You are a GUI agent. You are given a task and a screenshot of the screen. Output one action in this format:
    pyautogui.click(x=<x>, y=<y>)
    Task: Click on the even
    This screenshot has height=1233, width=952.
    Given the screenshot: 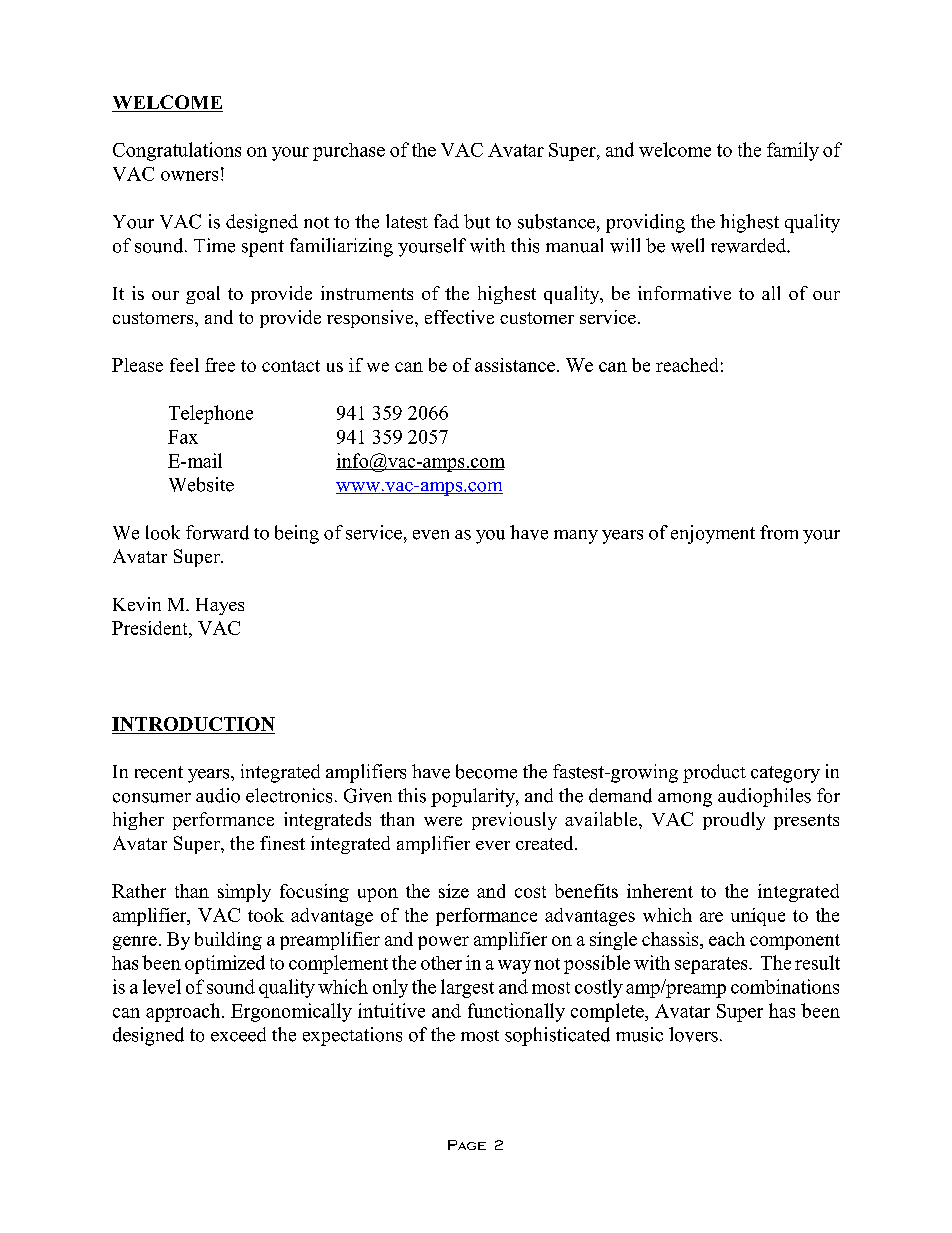 What is the action you would take?
    pyautogui.click(x=431, y=535)
